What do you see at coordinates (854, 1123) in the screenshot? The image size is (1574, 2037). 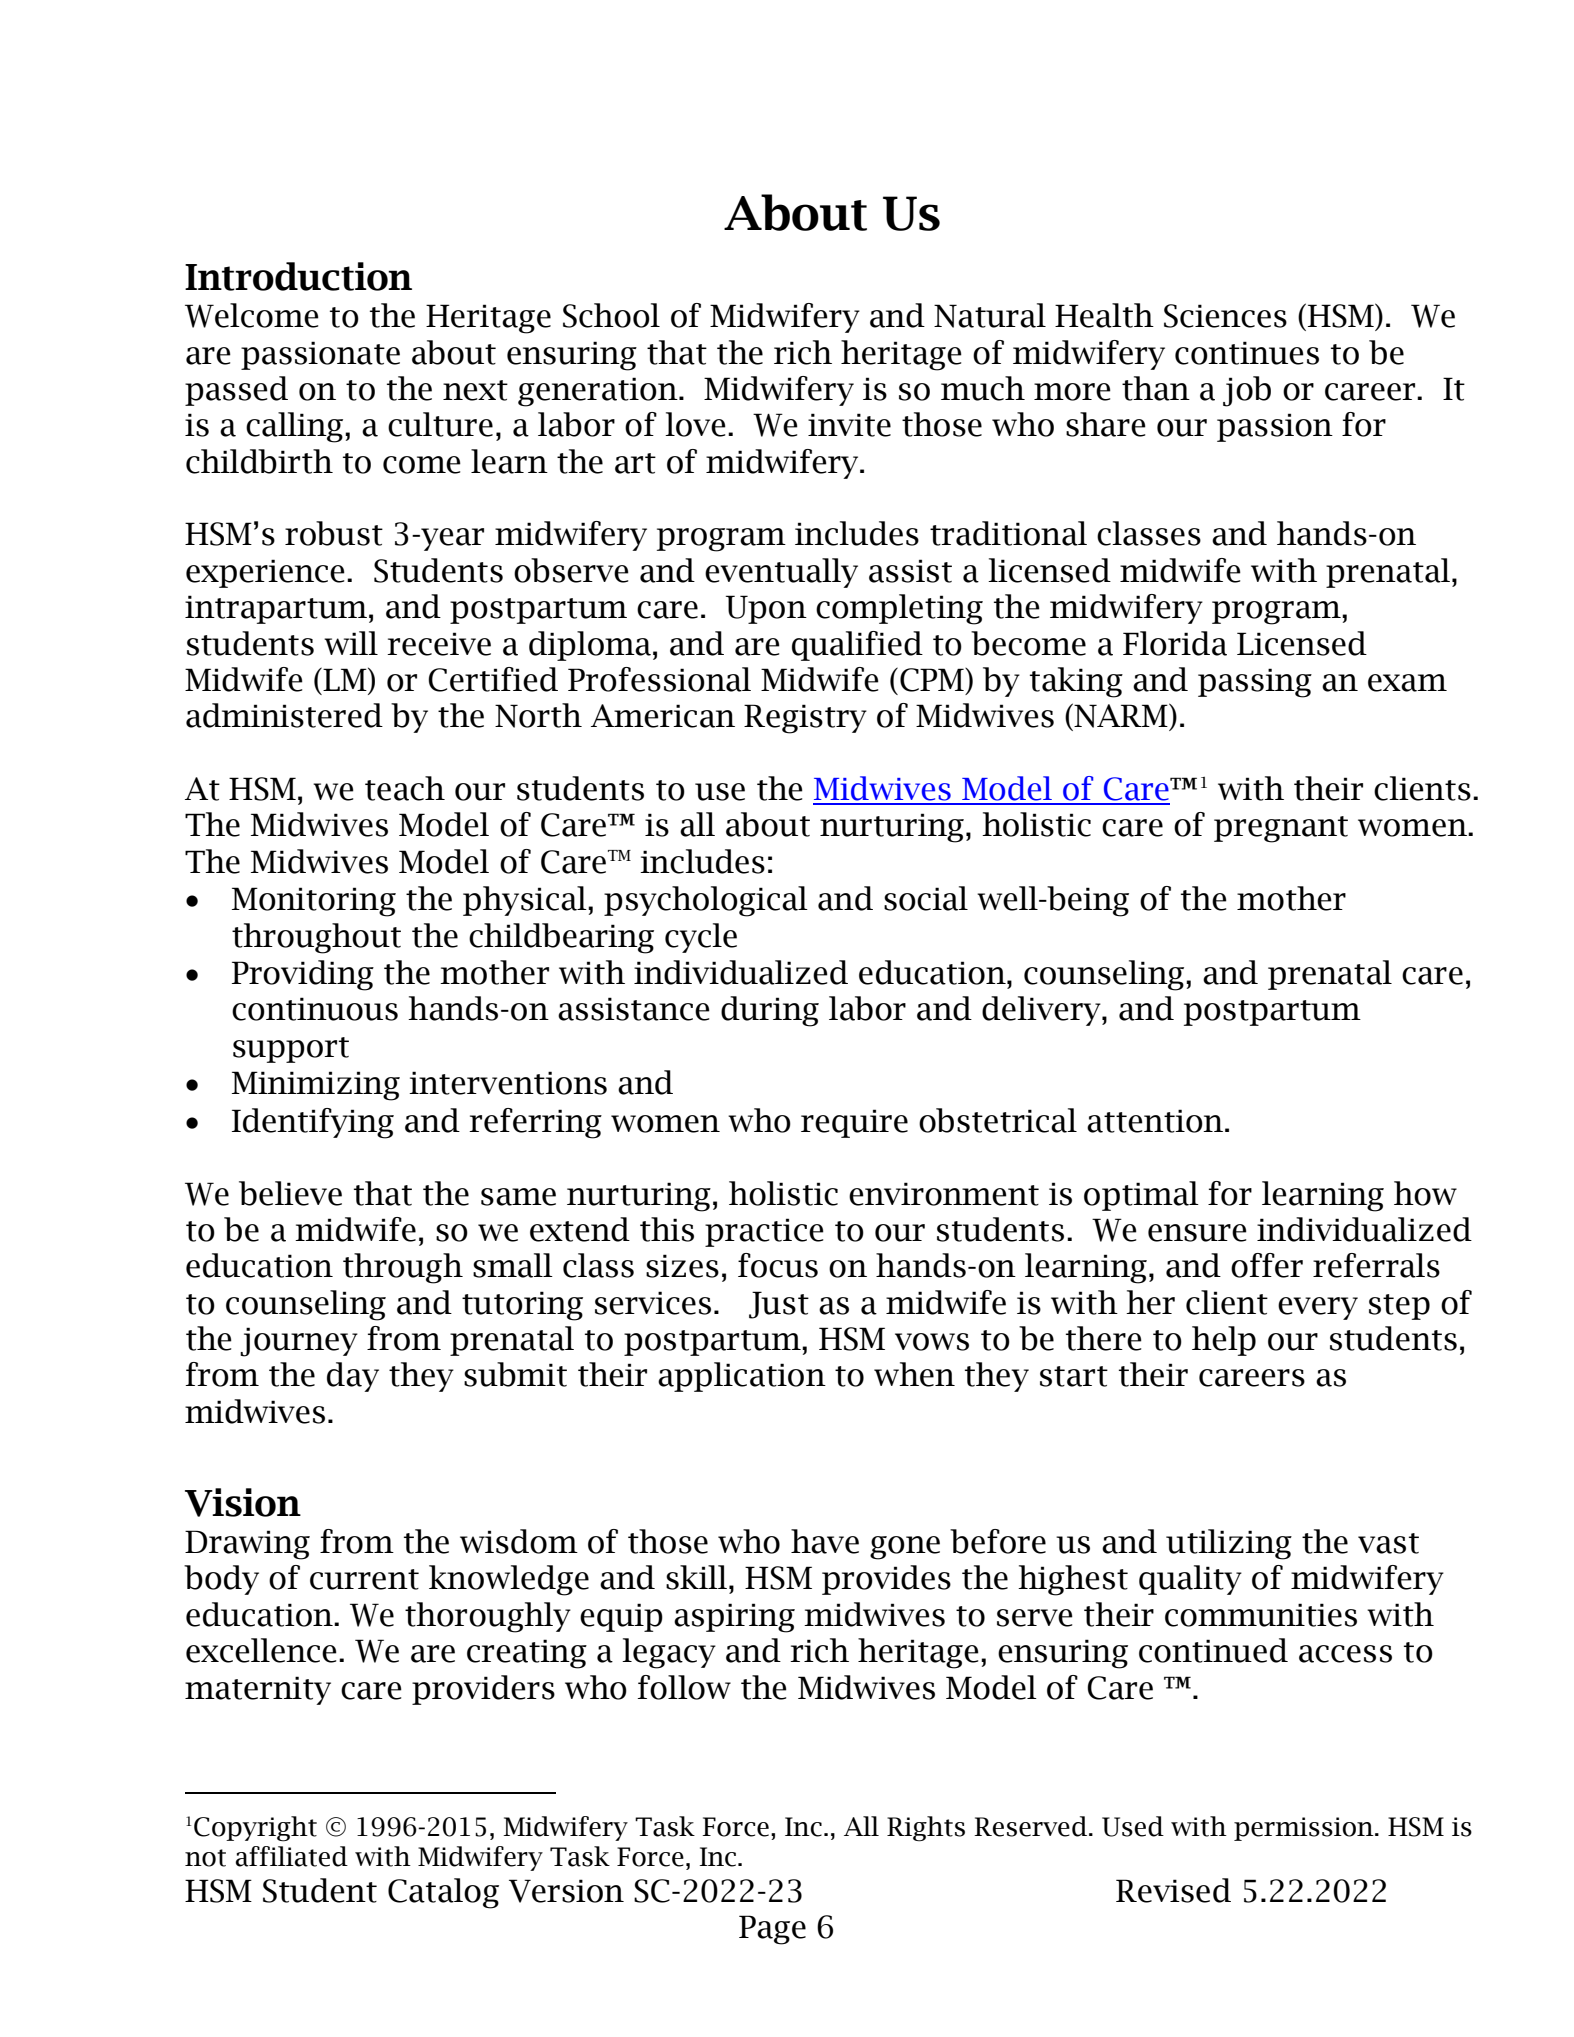 I see `require` at bounding box center [854, 1123].
